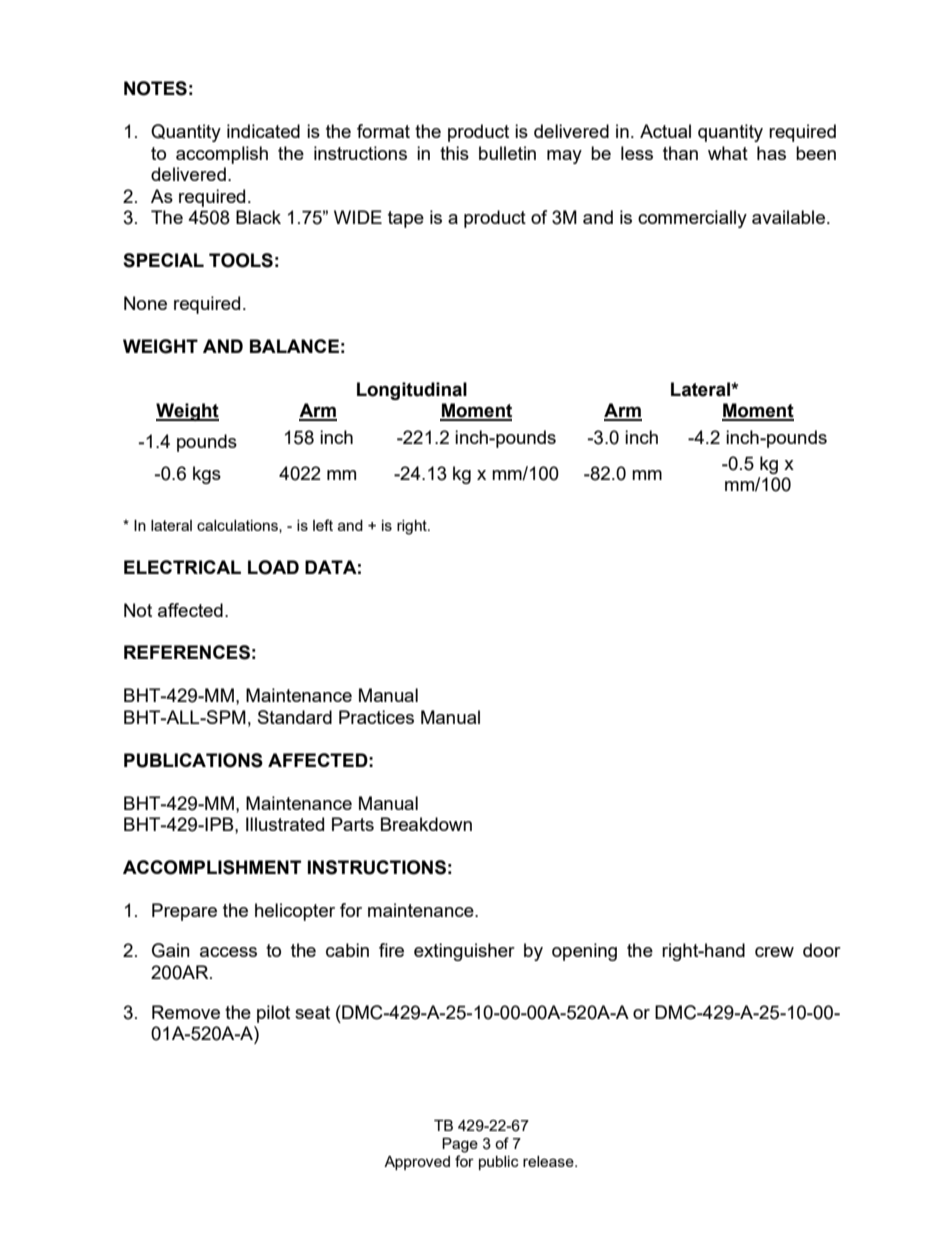 This page has height=1233, width=952. Describe the element at coordinates (187, 652) in the page. I see `REFERENCES` at that location.
